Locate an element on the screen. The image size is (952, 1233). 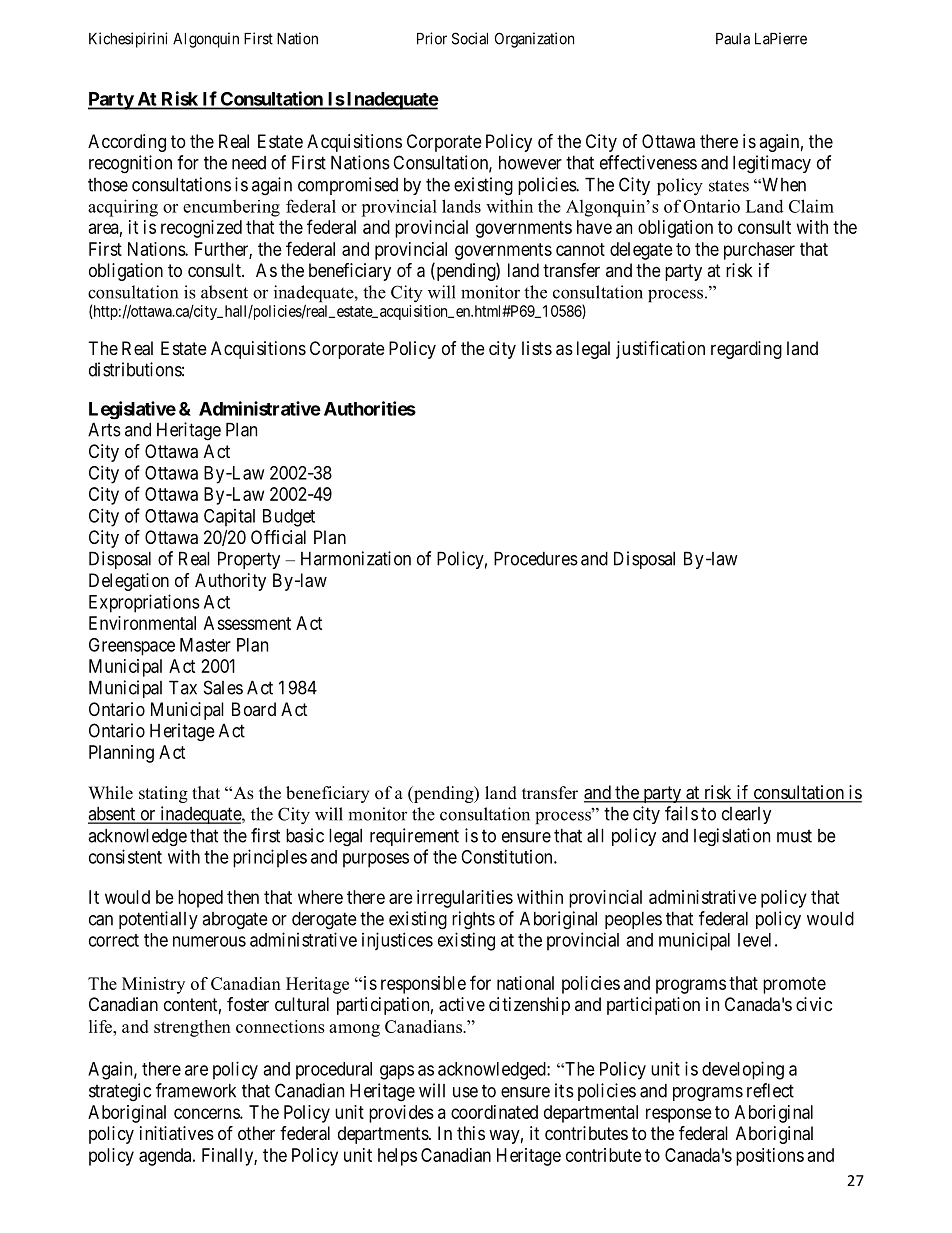
initiatives is located at coordinates (177, 1133).
